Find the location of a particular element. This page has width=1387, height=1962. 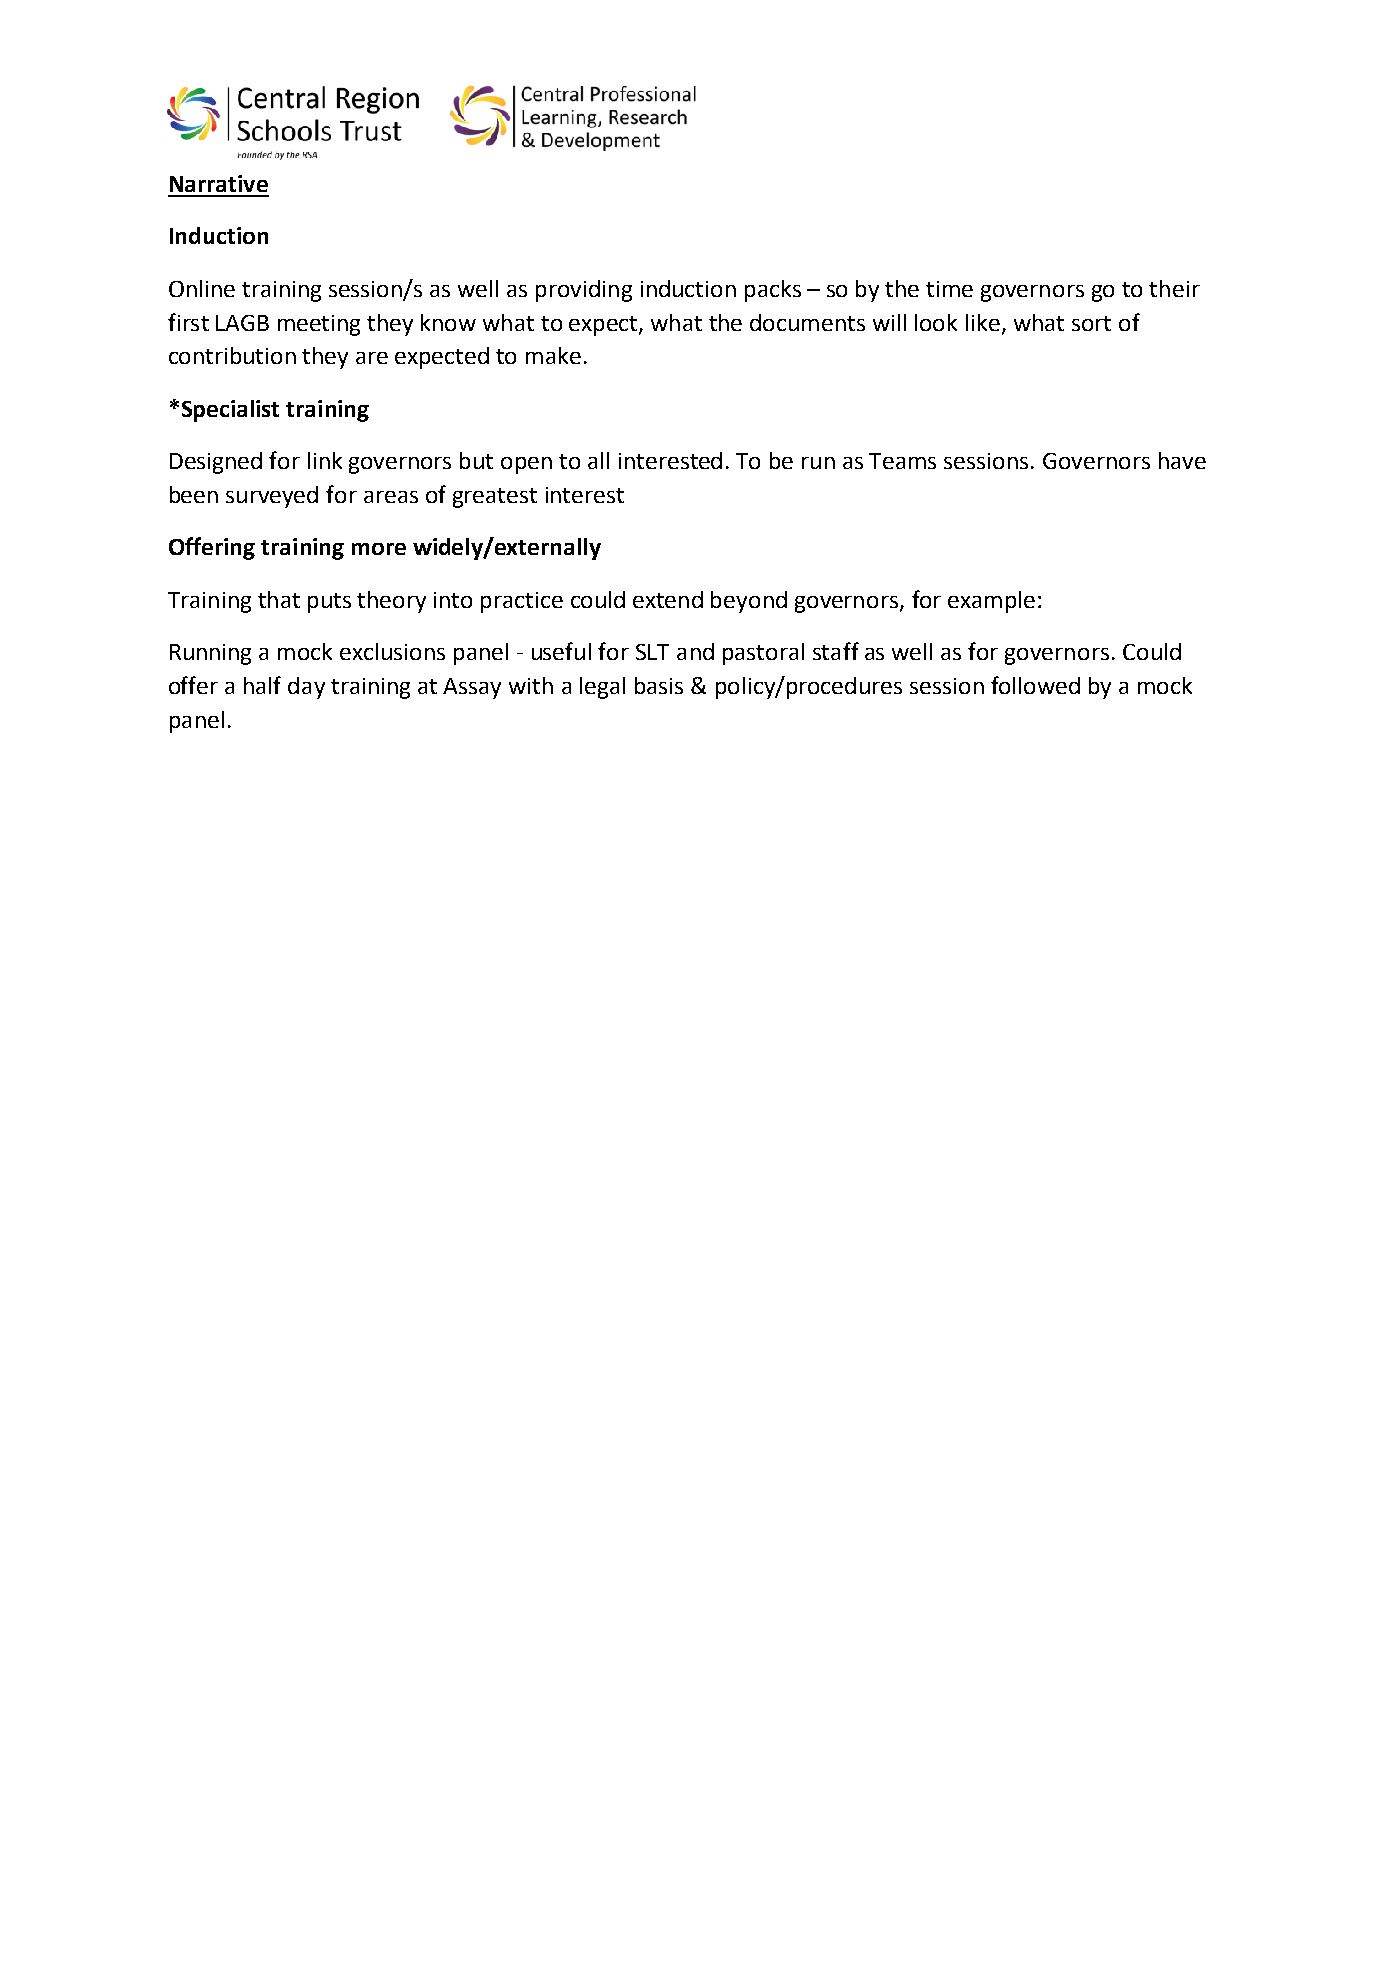

have is located at coordinates (1182, 460).
